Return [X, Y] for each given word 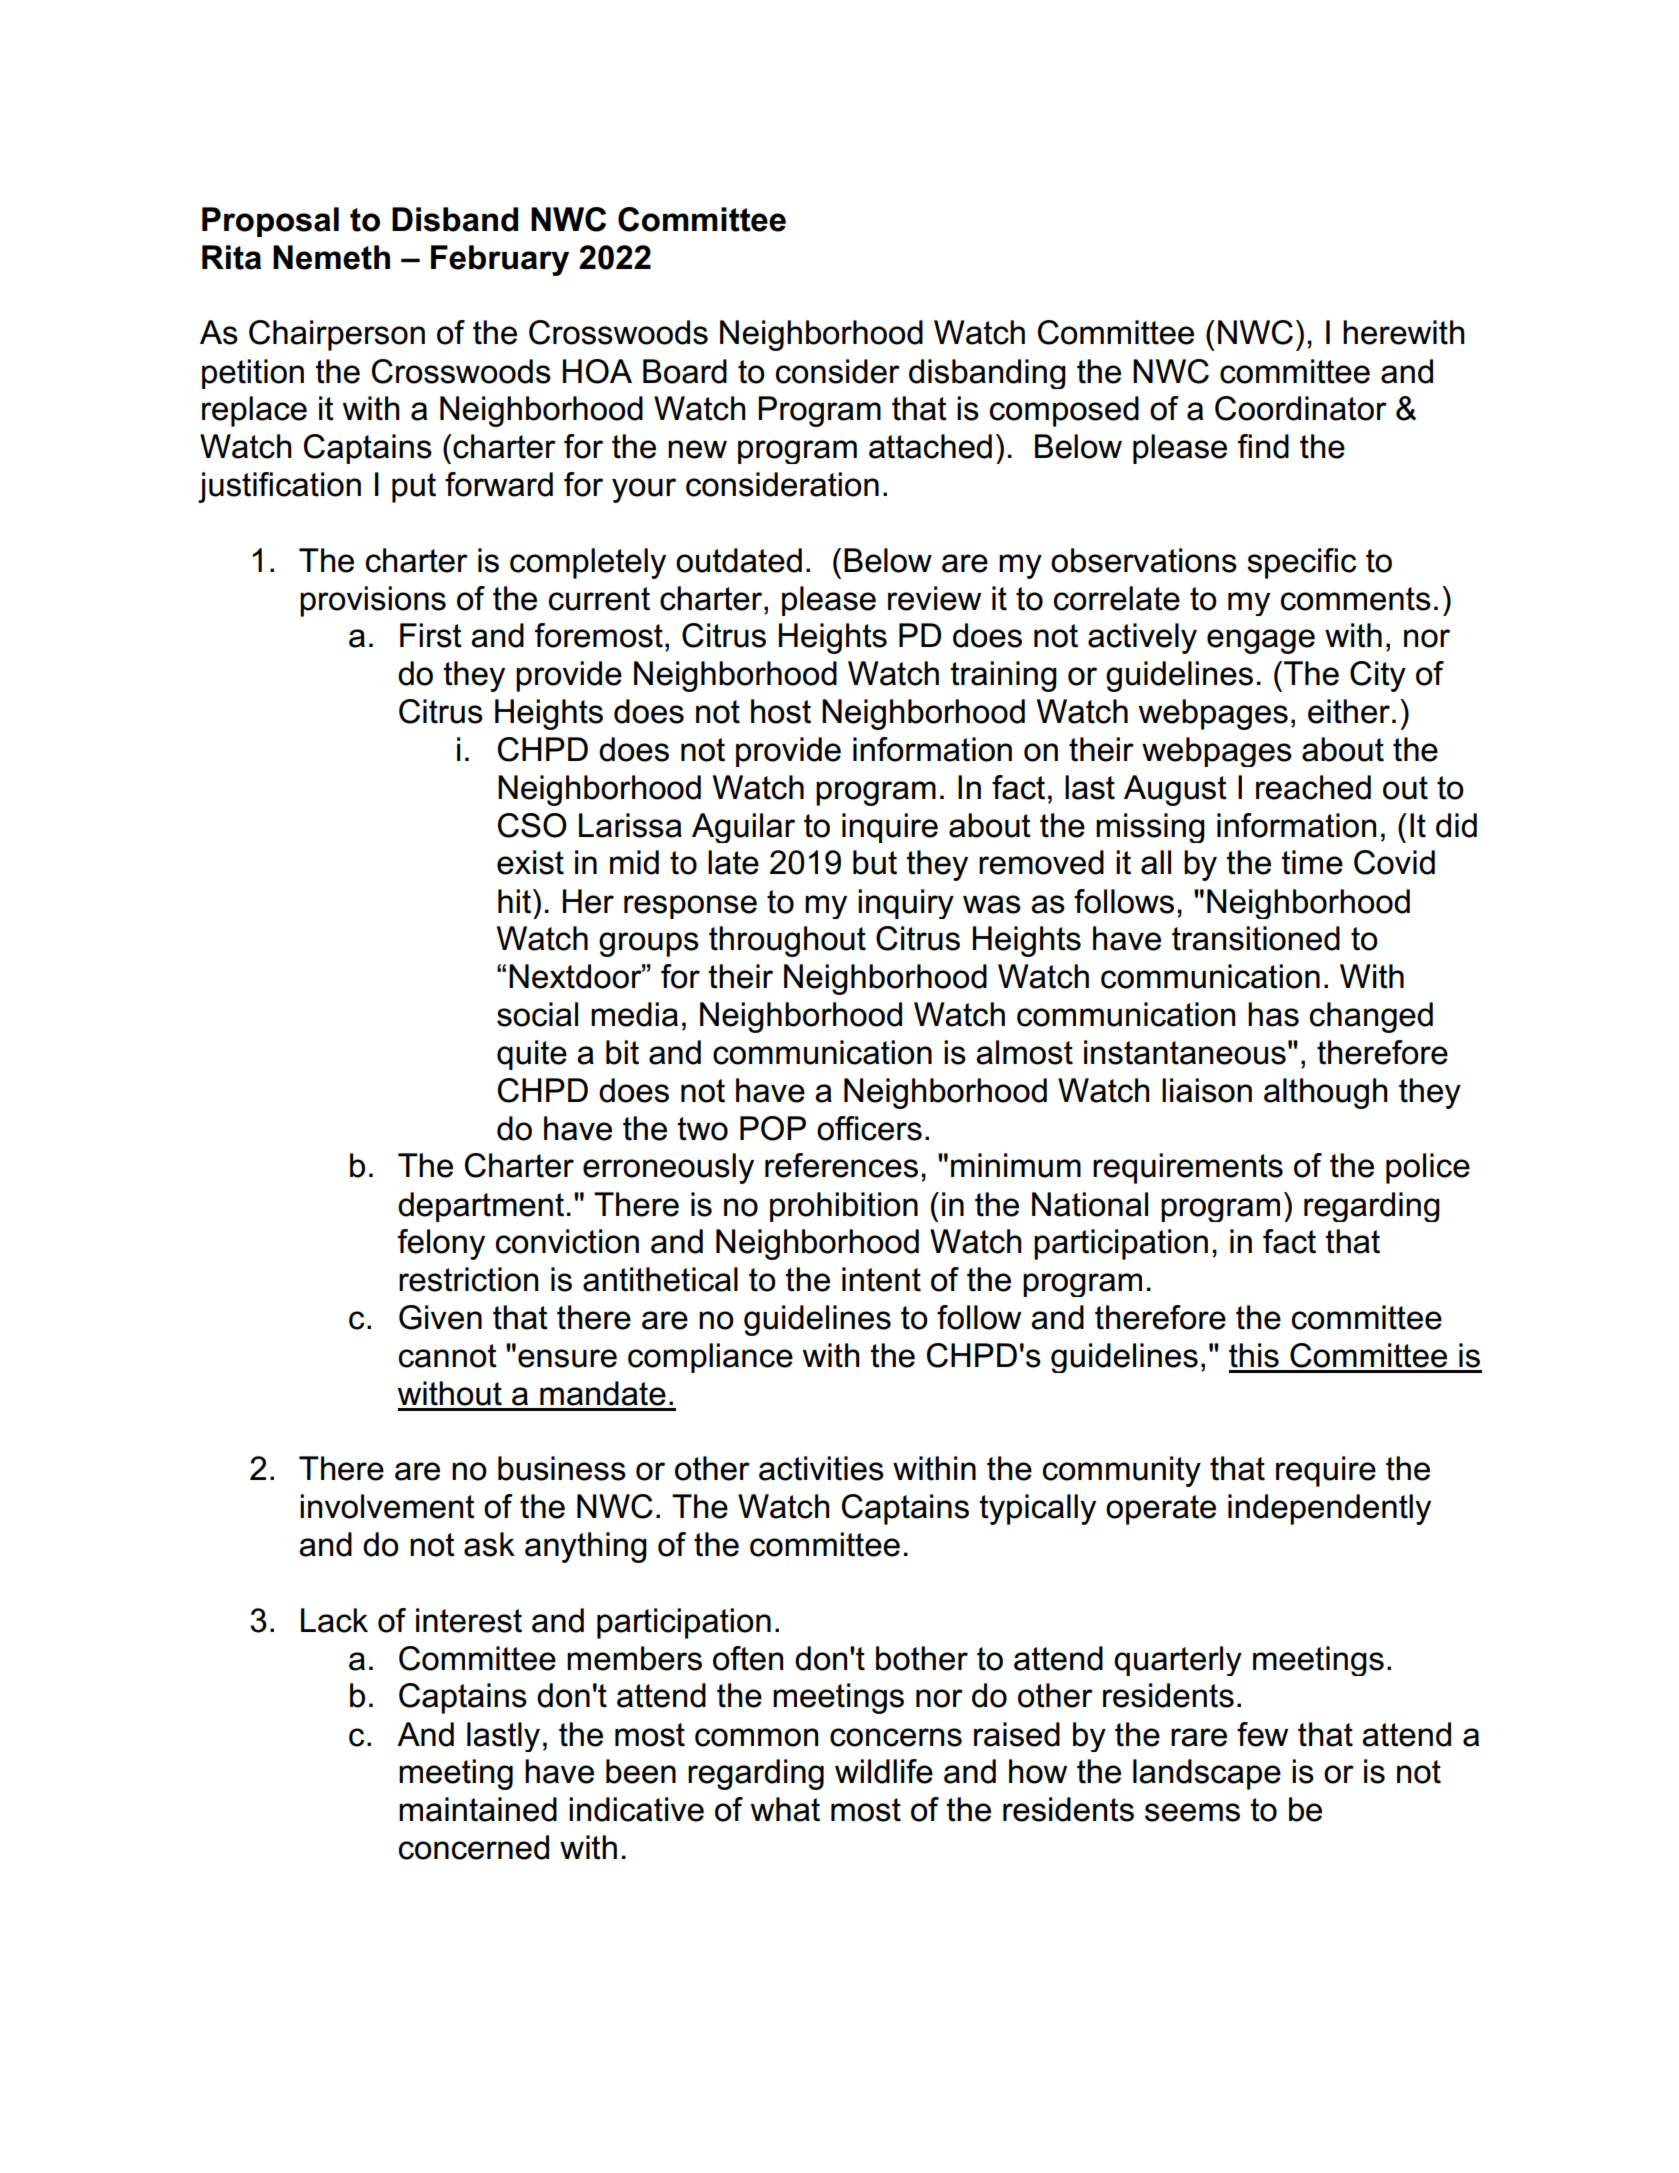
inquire [890, 828]
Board [685, 371]
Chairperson [337, 335]
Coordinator [1301, 408]
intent [881, 1279]
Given [440, 1317]
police [1428, 1168]
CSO [532, 825]
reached [1313, 787]
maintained [478, 1809]
